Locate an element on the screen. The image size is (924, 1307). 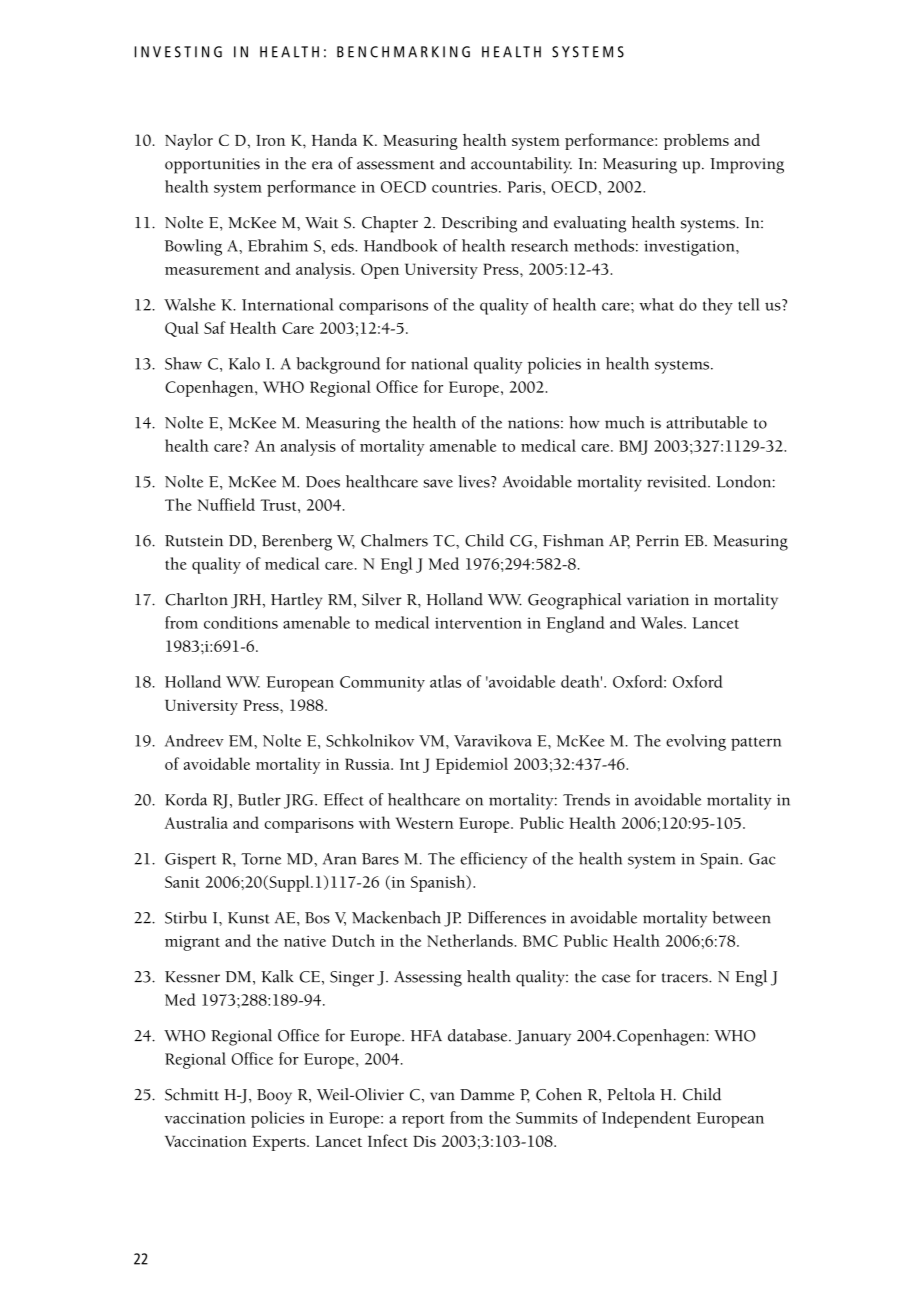
Iron is located at coordinates (270, 140).
